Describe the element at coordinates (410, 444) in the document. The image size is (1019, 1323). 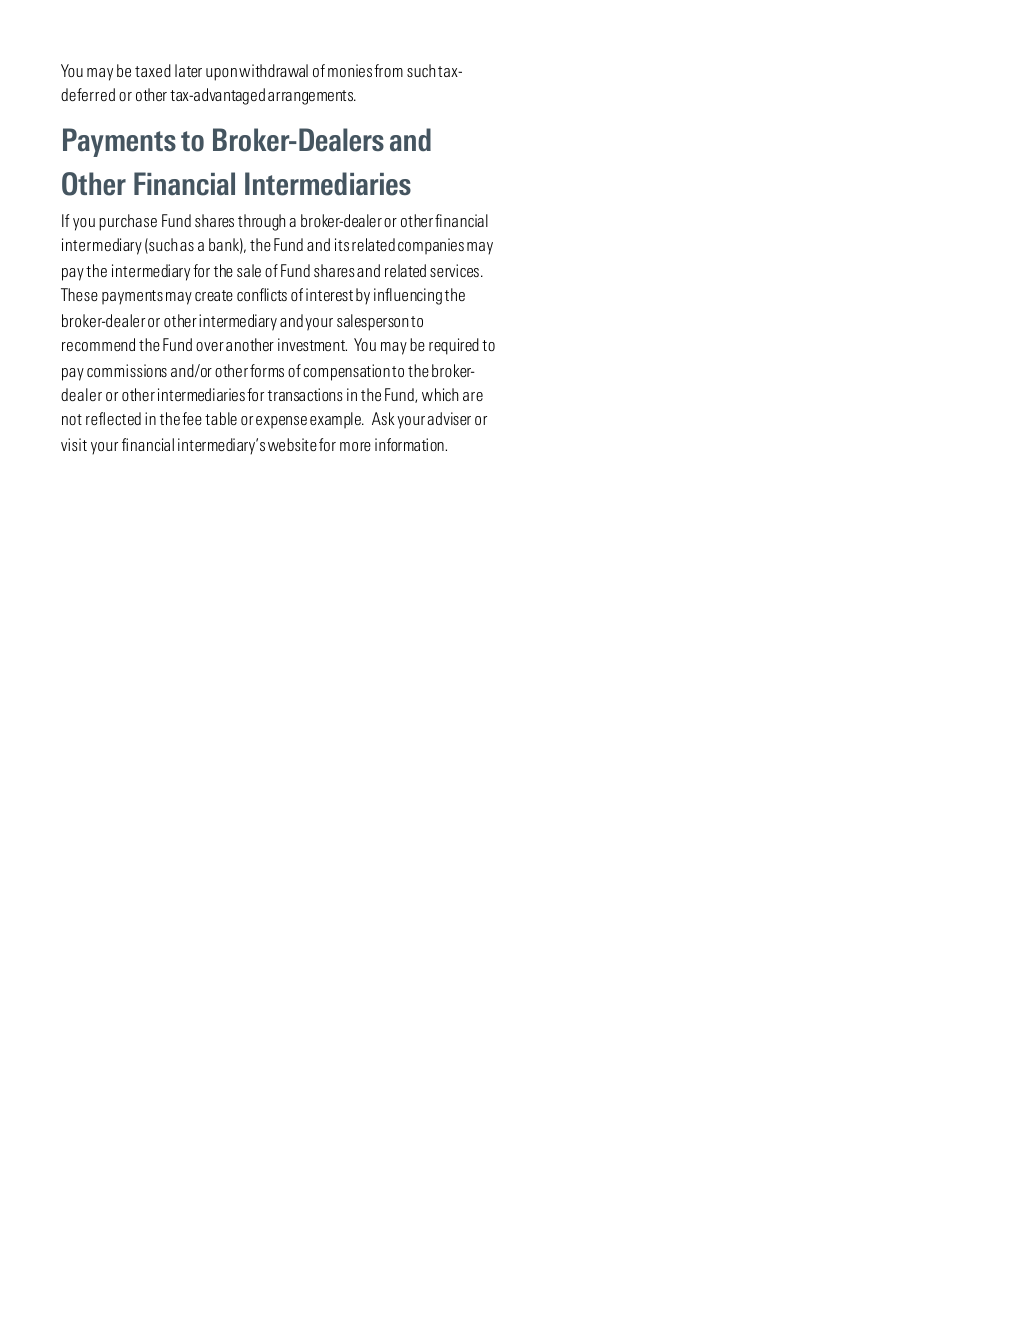
I see `information` at that location.
